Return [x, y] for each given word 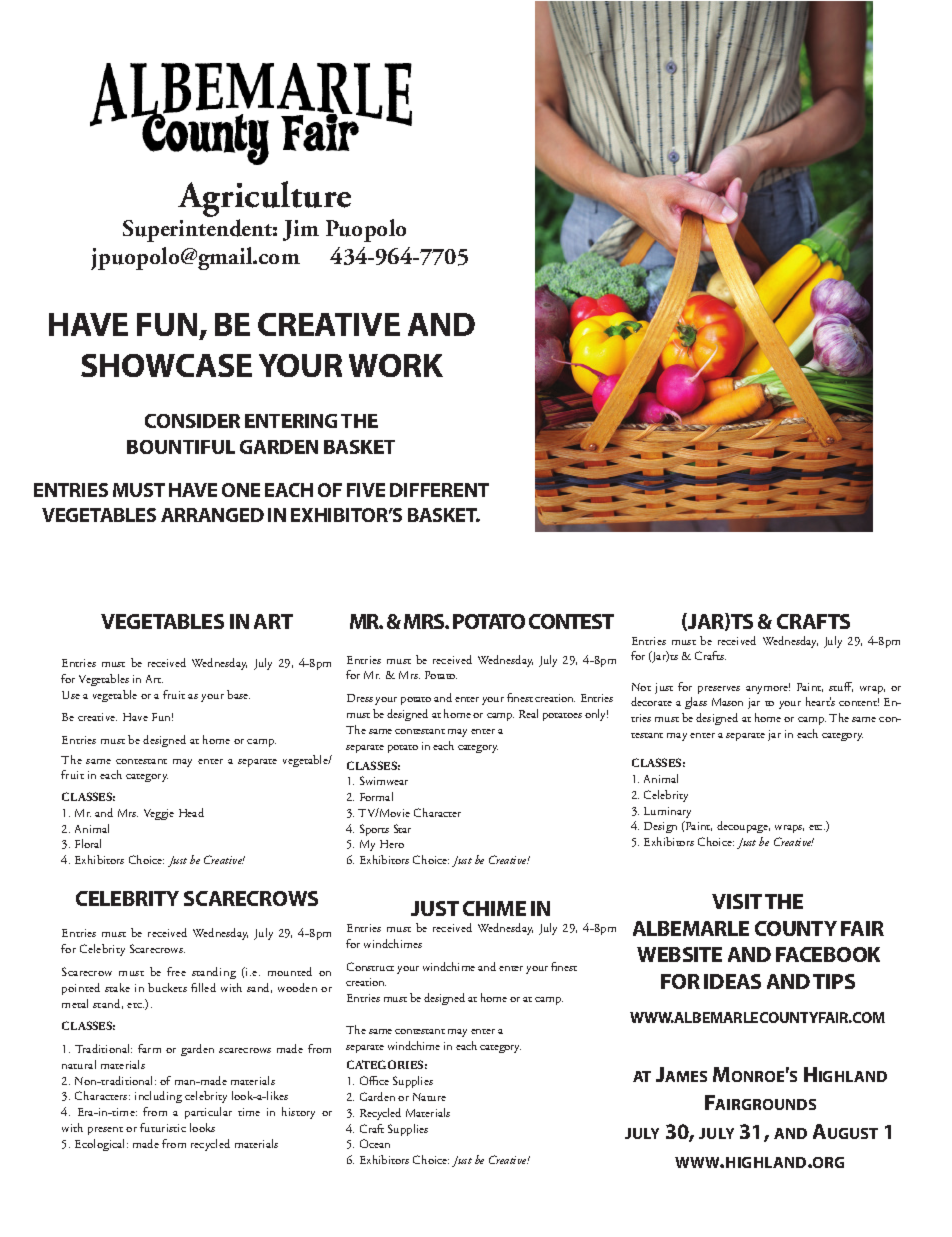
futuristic [163, 1127]
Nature [429, 1097]
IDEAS [732, 981]
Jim [301, 230]
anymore [768, 688]
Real [528, 713]
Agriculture [264, 200]
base [238, 694]
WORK [396, 365]
